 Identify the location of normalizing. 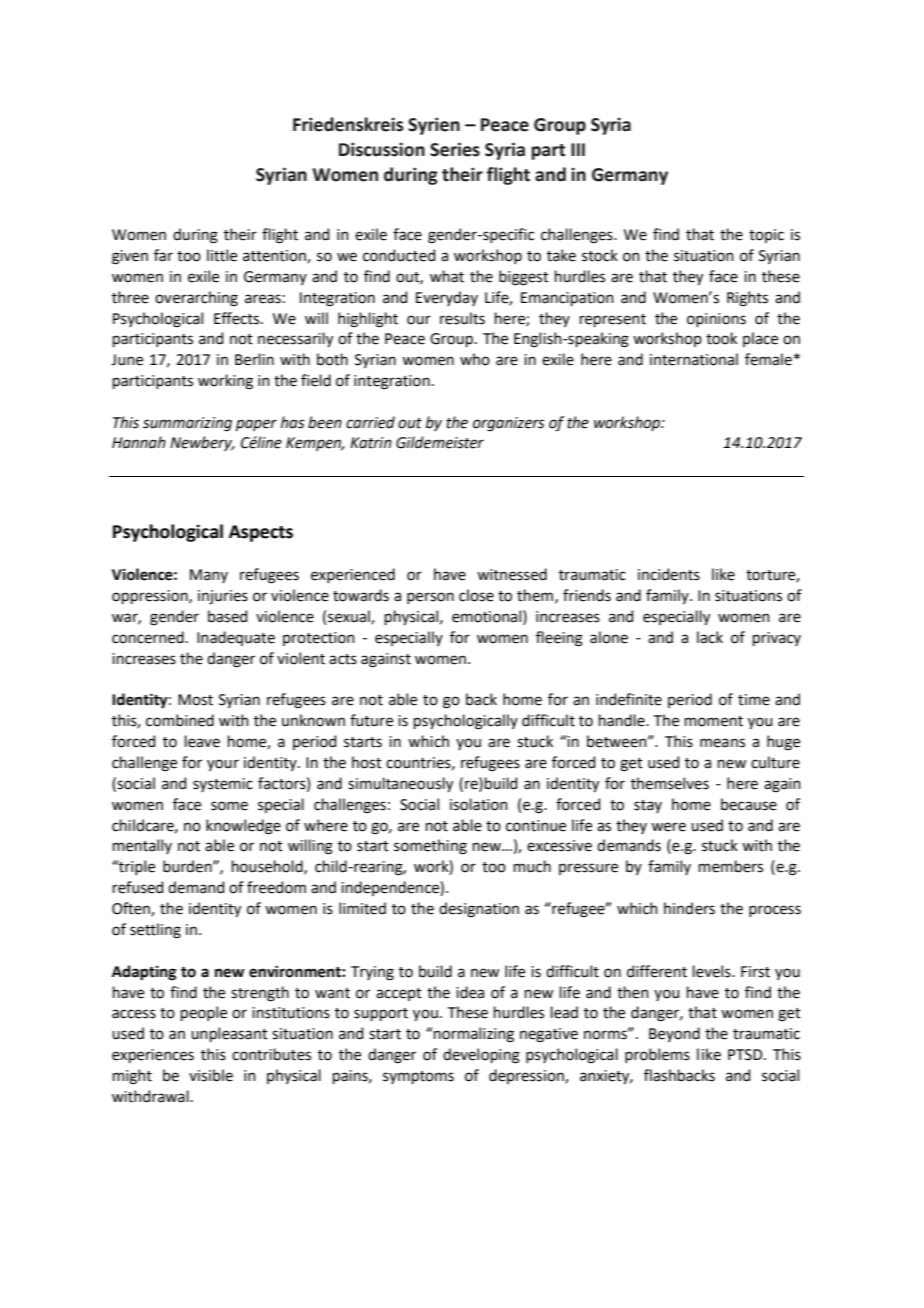
(473, 1035).
